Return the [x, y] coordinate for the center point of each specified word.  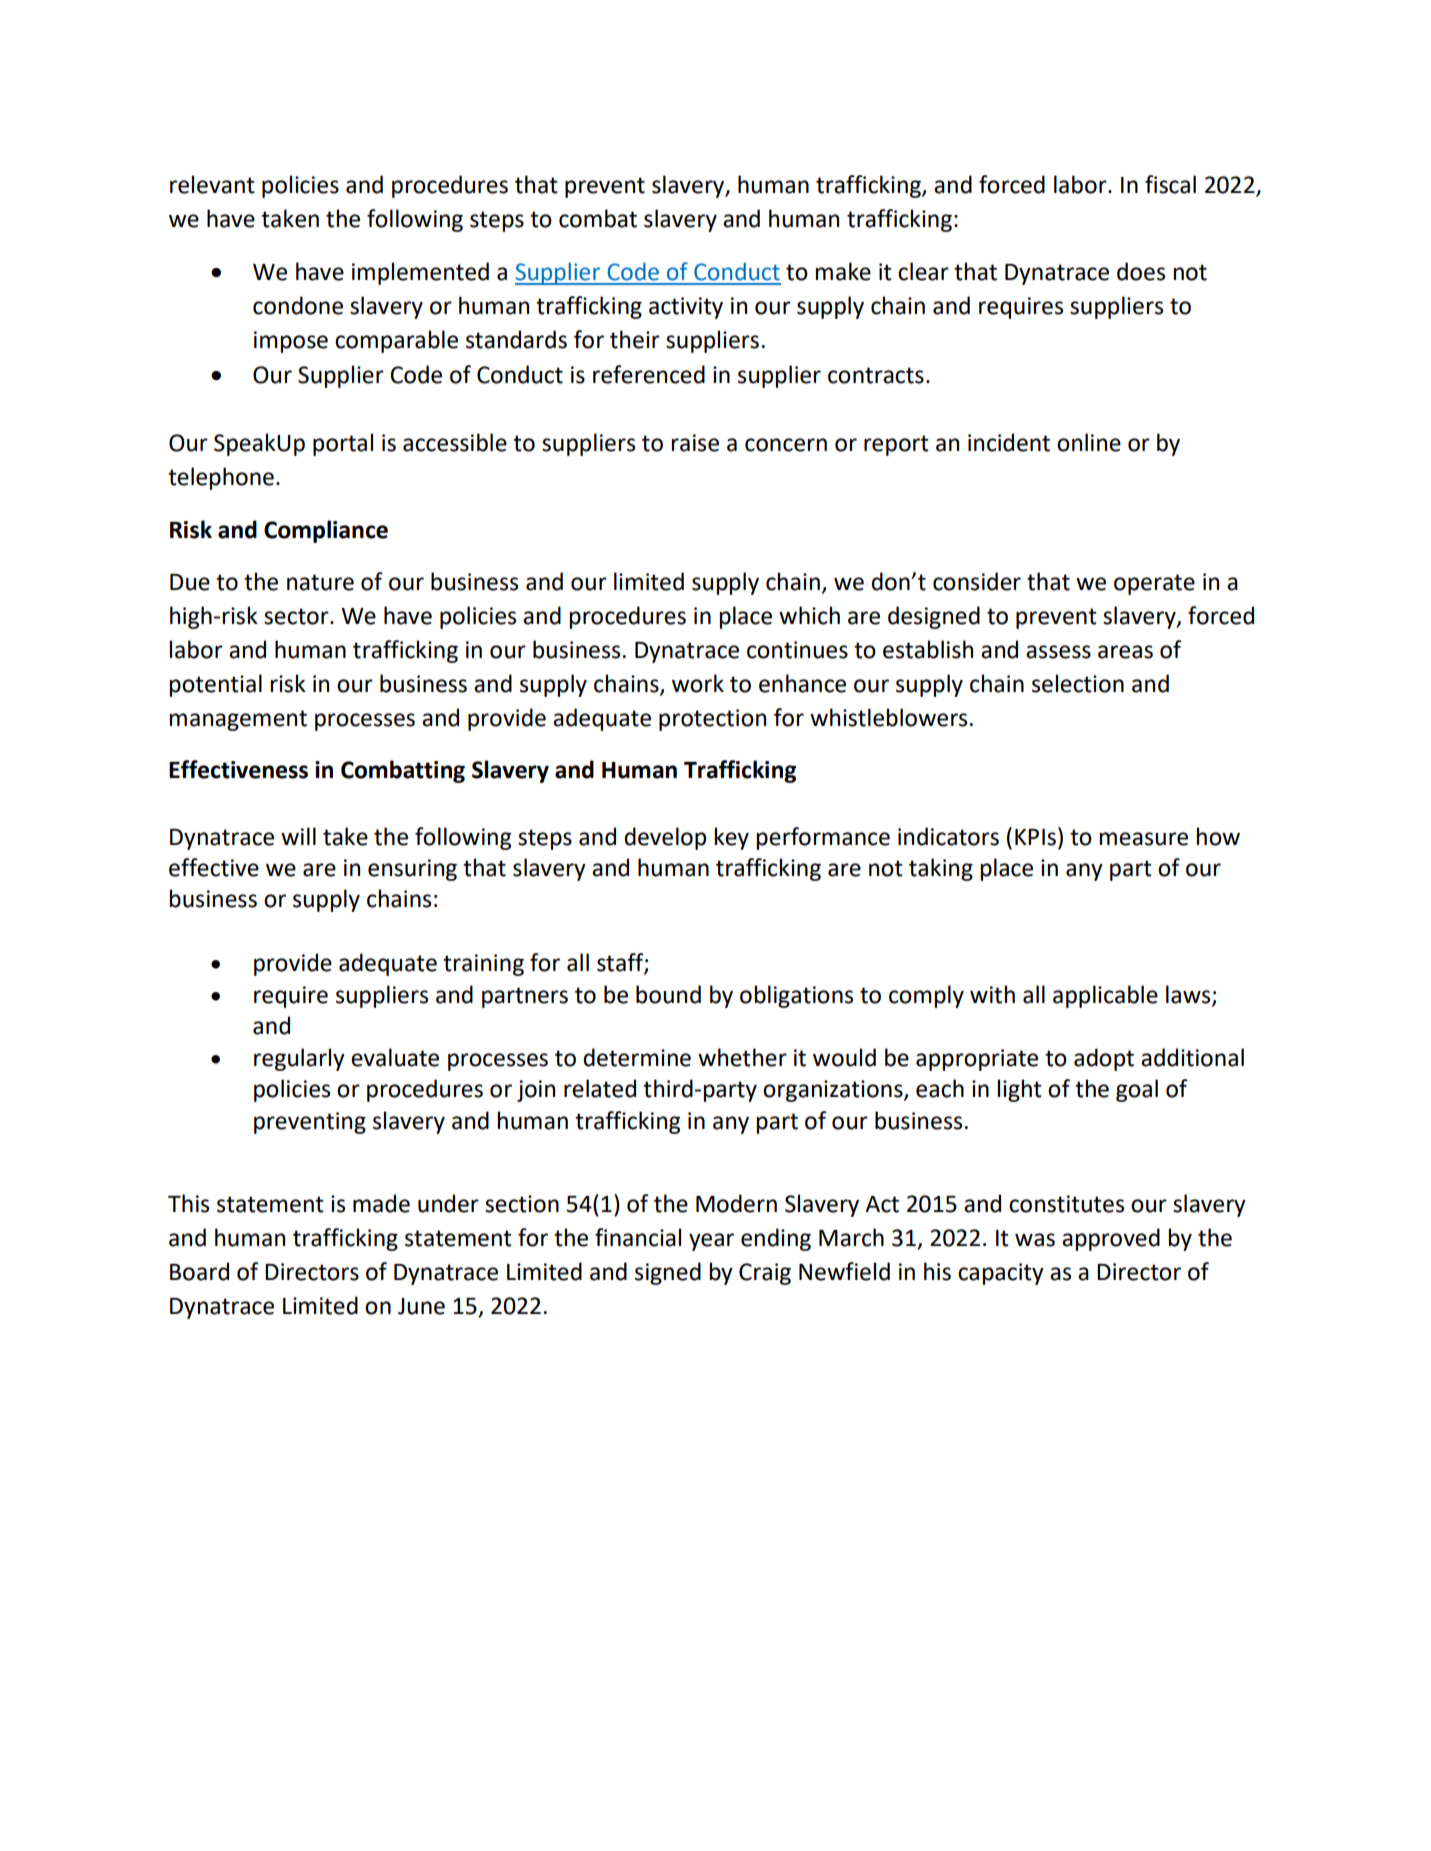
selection [1078, 683]
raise [695, 443]
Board [199, 1271]
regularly [299, 1059]
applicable [1105, 996]
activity [686, 308]
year [711, 1242]
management [238, 720]
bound [668, 994]
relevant [212, 184]
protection [712, 720]
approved [1111, 1239]
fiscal [1170, 184]
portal [343, 444]
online [1089, 442]
